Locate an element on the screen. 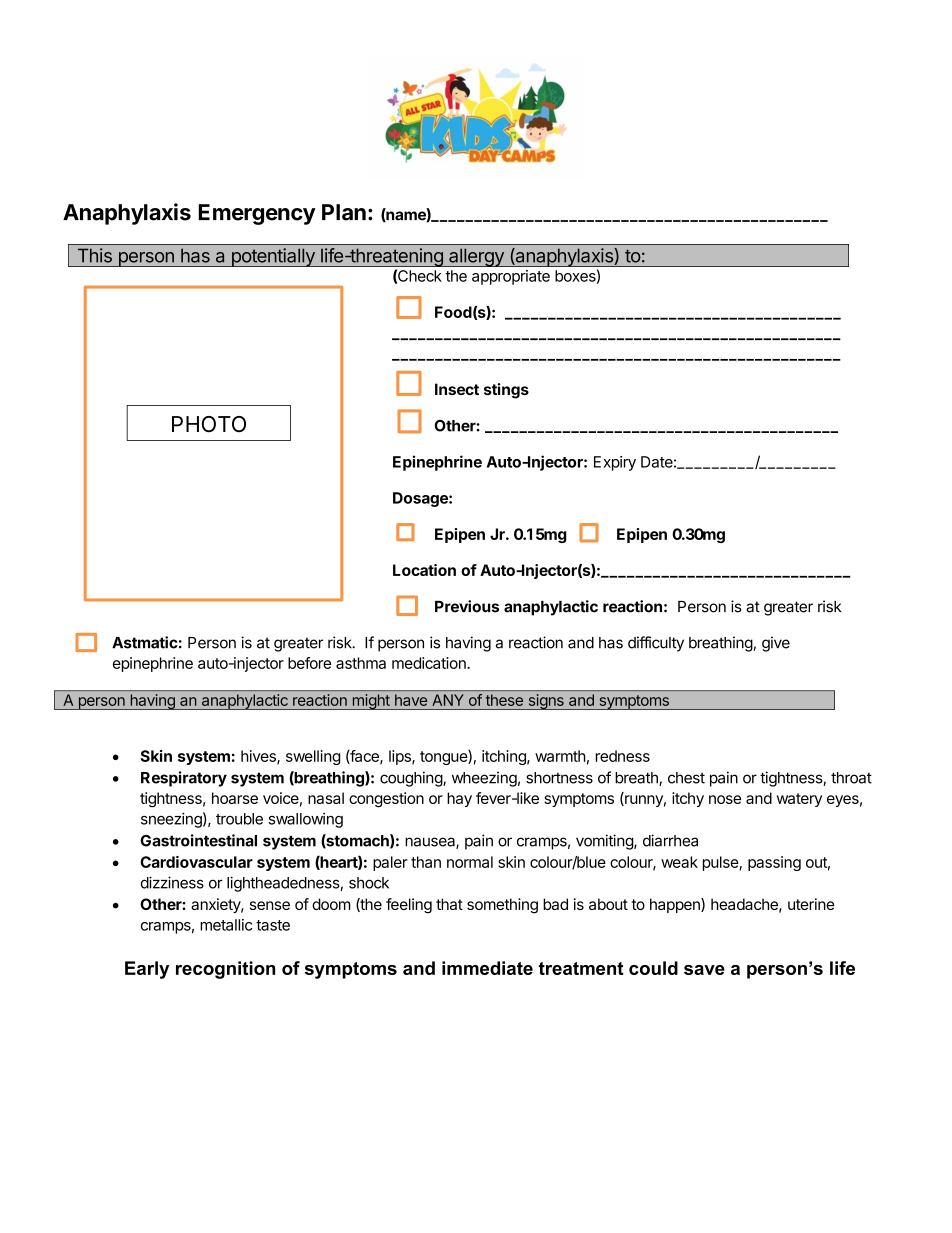  stings is located at coordinates (506, 391).
